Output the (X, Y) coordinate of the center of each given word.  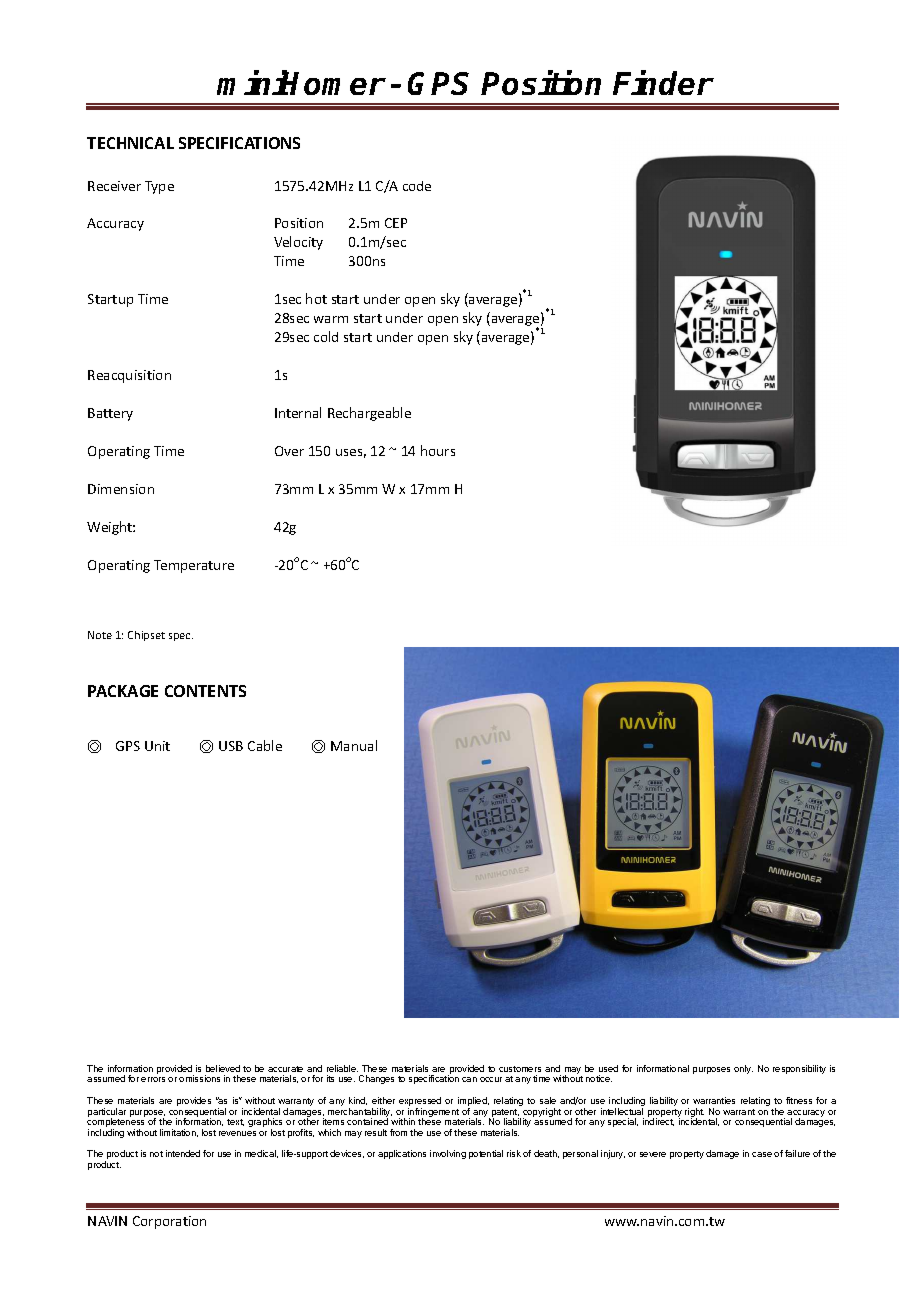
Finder (663, 82)
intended (183, 1153)
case (762, 1154)
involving (448, 1154)
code (417, 186)
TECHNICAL (130, 143)
